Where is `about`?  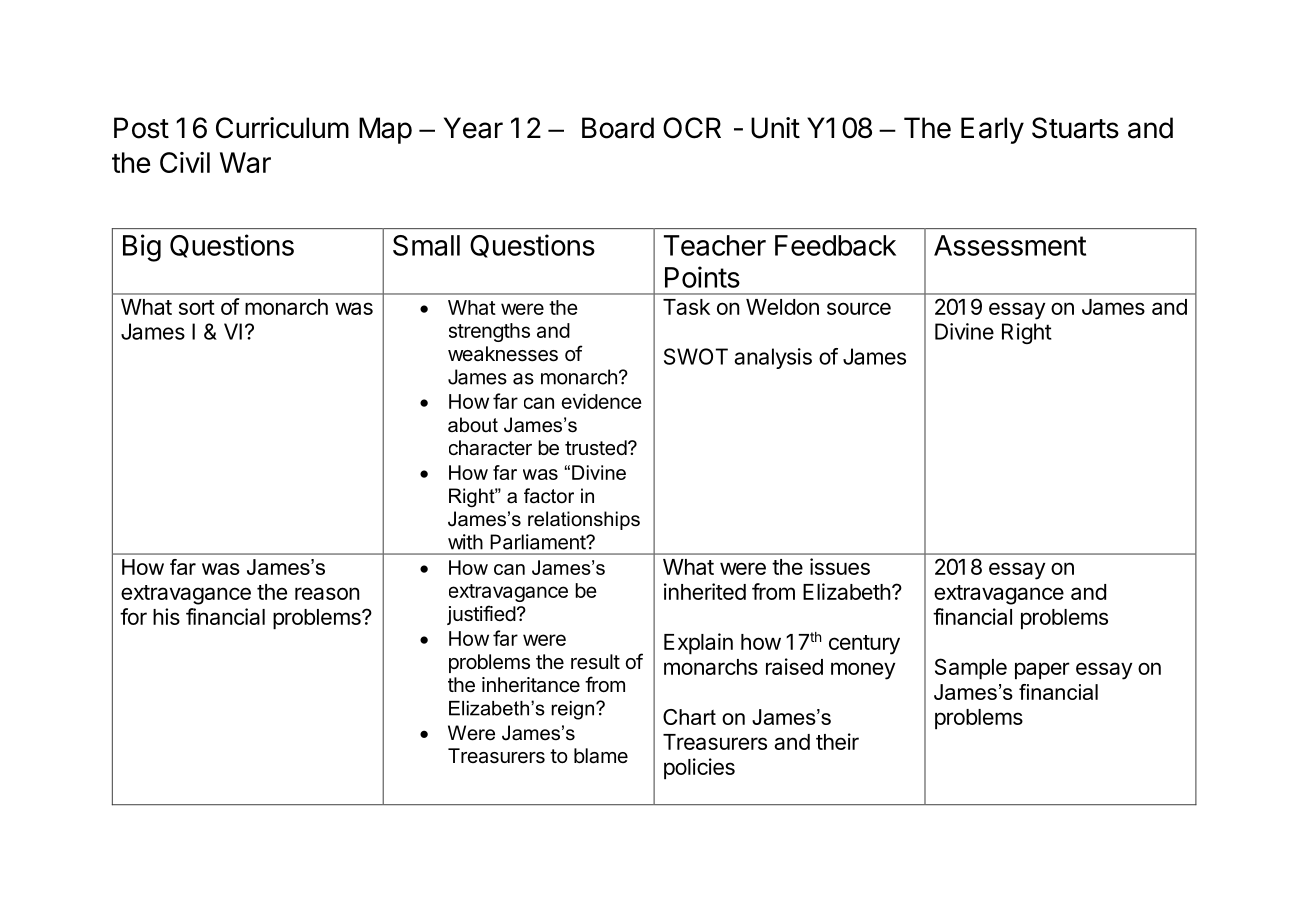
about is located at coordinates (473, 425).
